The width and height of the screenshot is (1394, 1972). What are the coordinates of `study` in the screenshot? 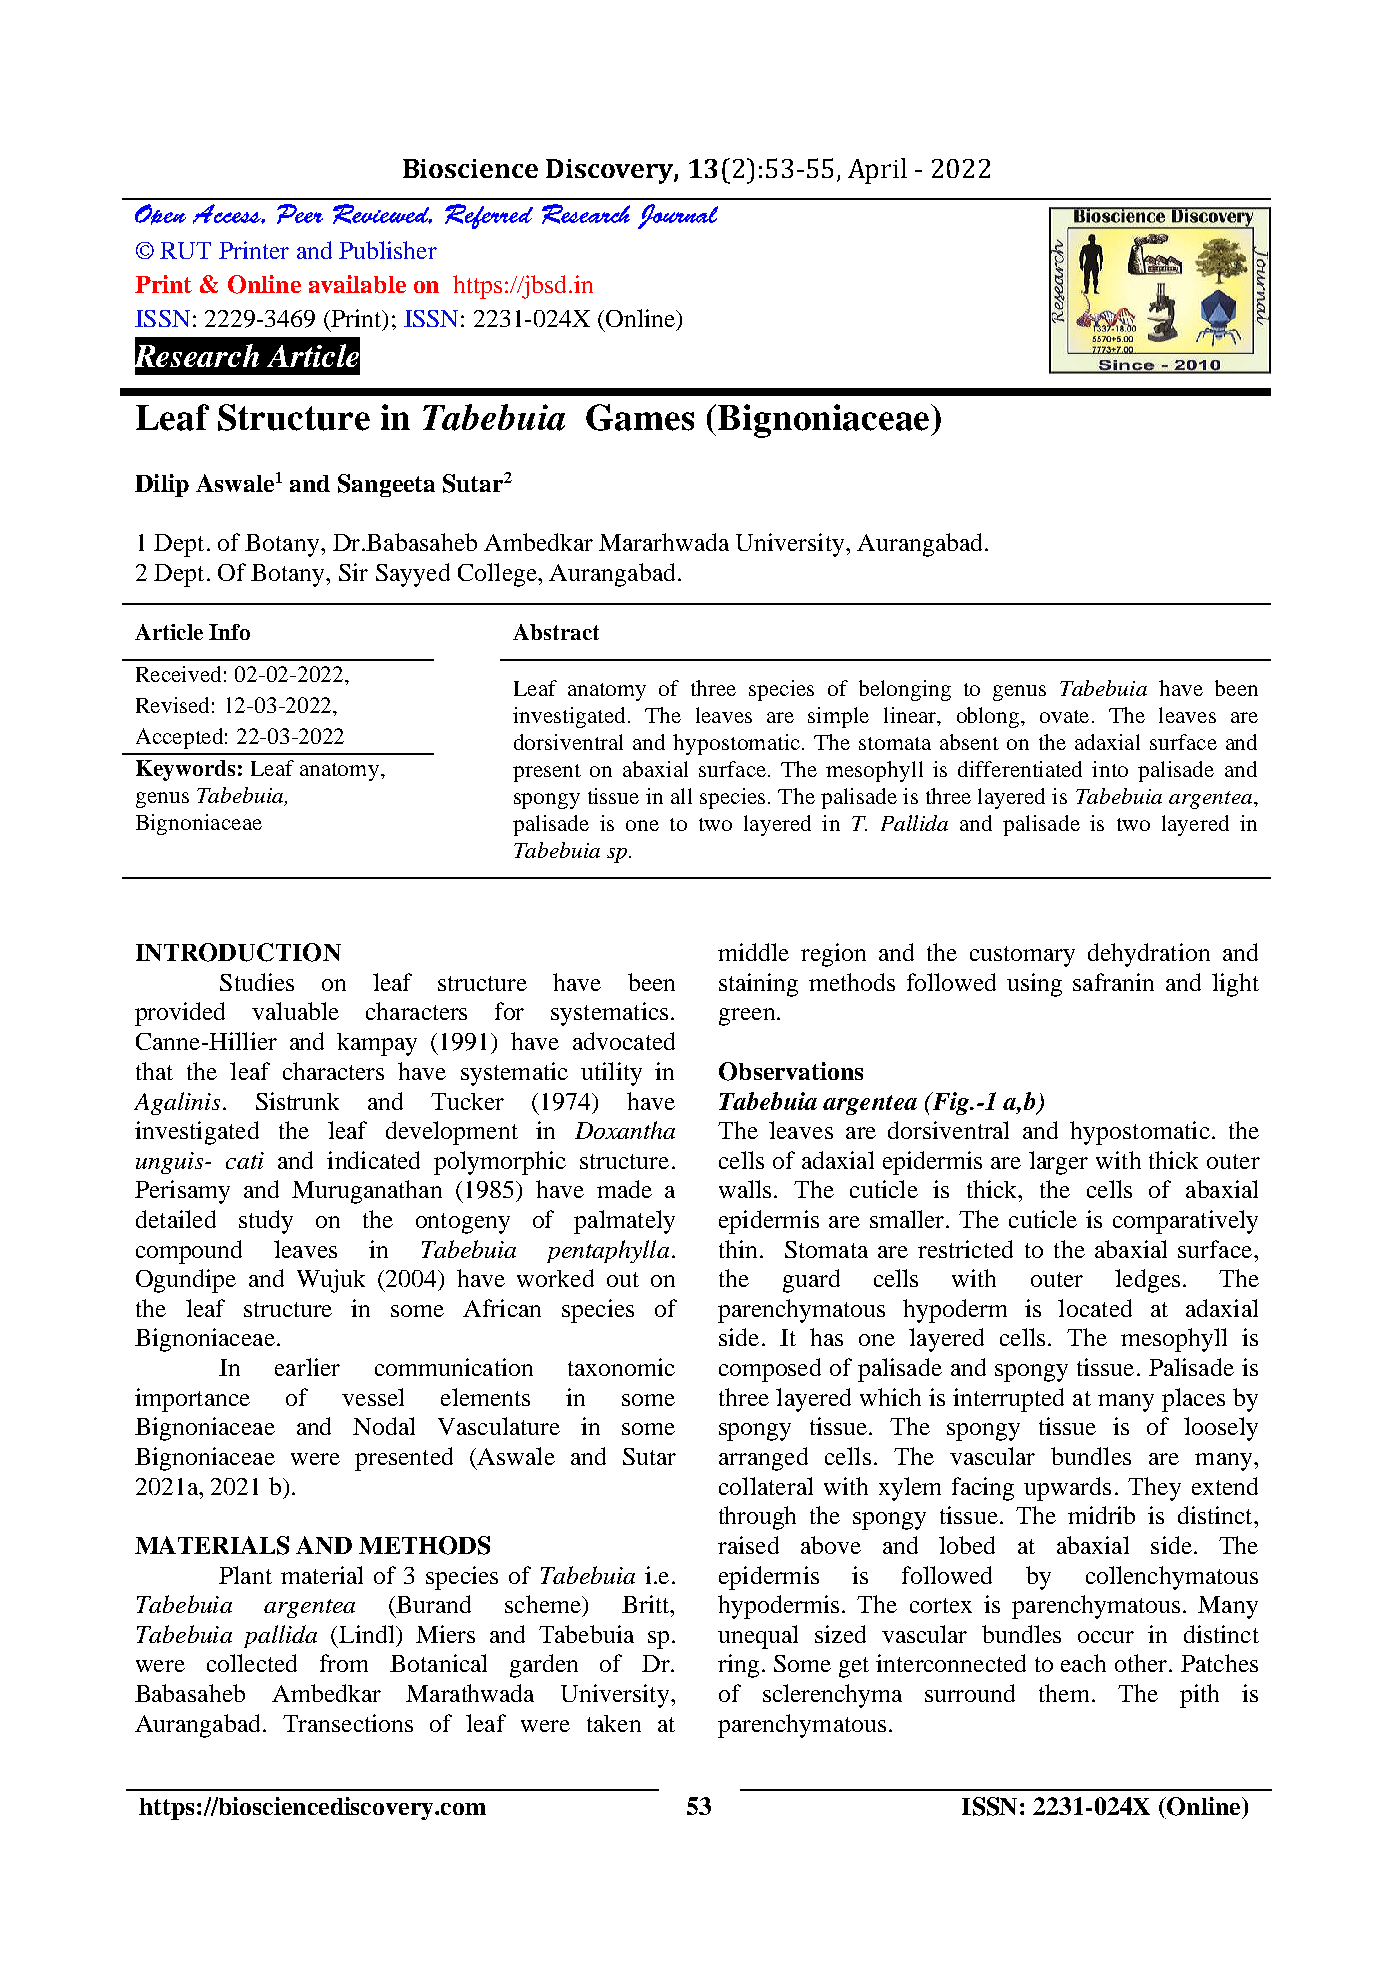 It's located at (266, 1222).
